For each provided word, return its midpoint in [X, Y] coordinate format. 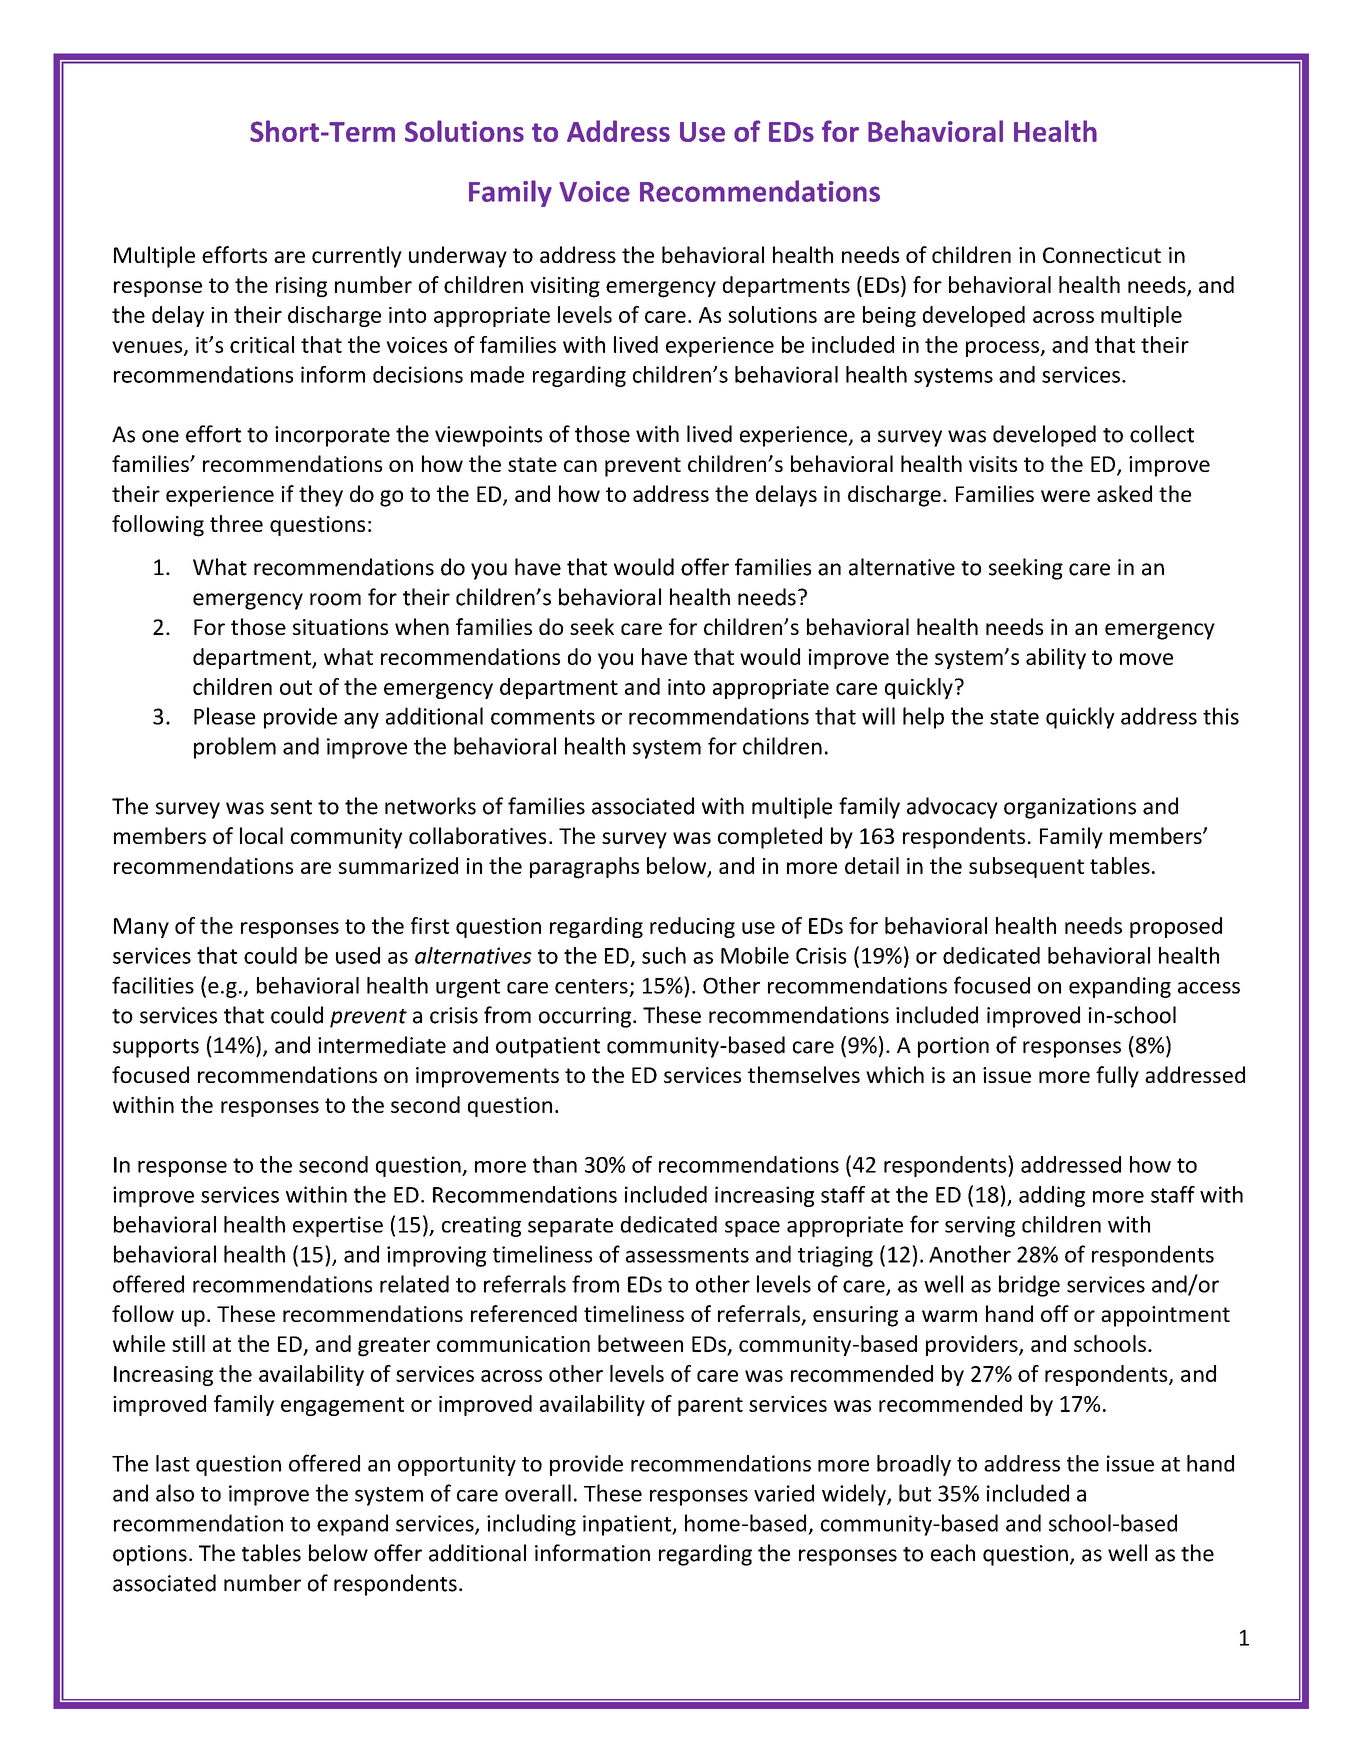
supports [156, 1048]
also [175, 1493]
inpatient [628, 1525]
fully [1117, 1077]
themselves [804, 1074]
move [1146, 659]
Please [224, 716]
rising [301, 287]
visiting [565, 287]
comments [543, 717]
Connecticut [1102, 255]
